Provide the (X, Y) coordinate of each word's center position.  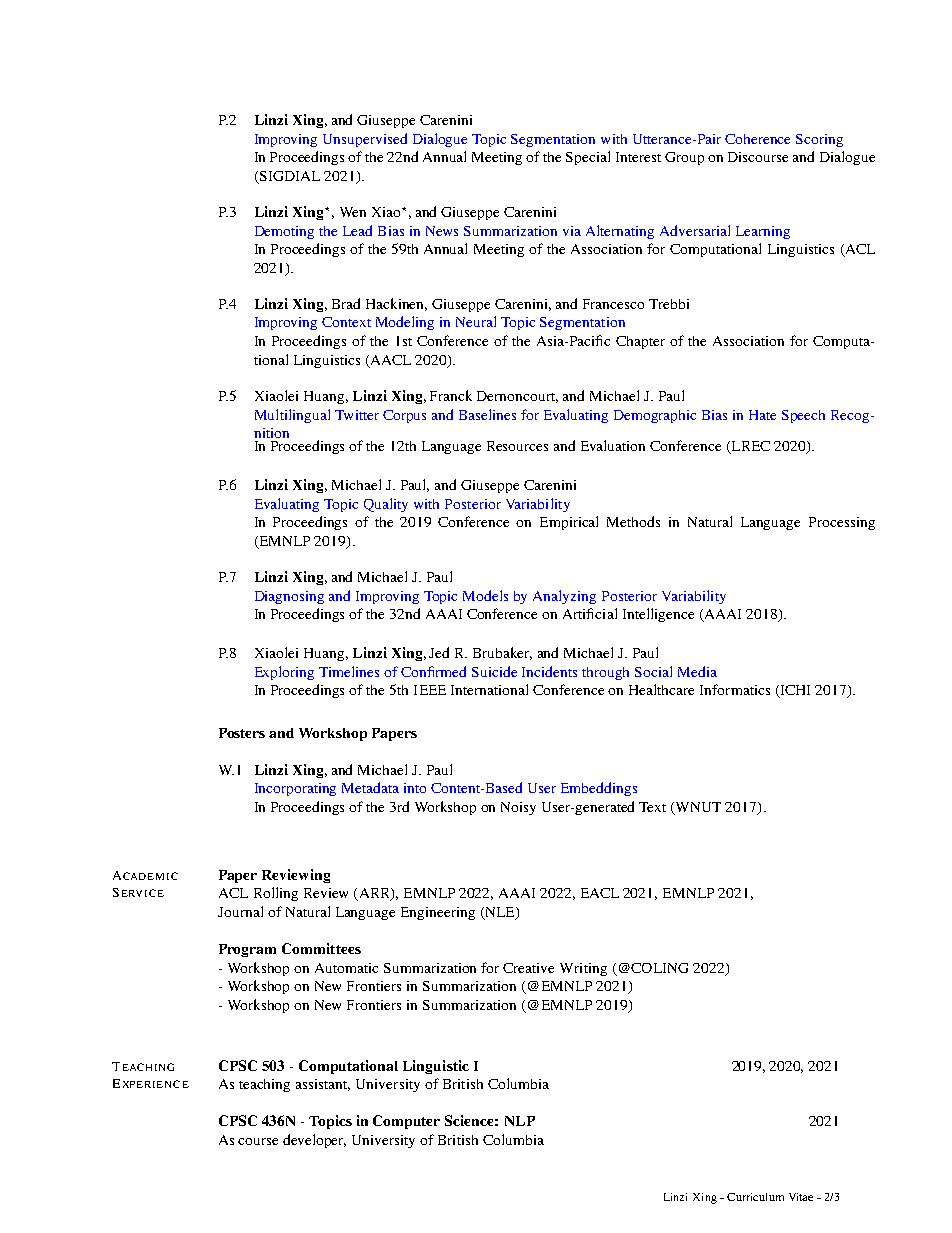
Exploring (284, 673)
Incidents (549, 671)
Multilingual (292, 416)
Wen (353, 212)
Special (588, 158)
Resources (517, 446)
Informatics (735, 689)
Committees (321, 948)
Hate (762, 415)
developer (314, 1141)
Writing (583, 969)
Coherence (757, 139)
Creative (528, 968)
